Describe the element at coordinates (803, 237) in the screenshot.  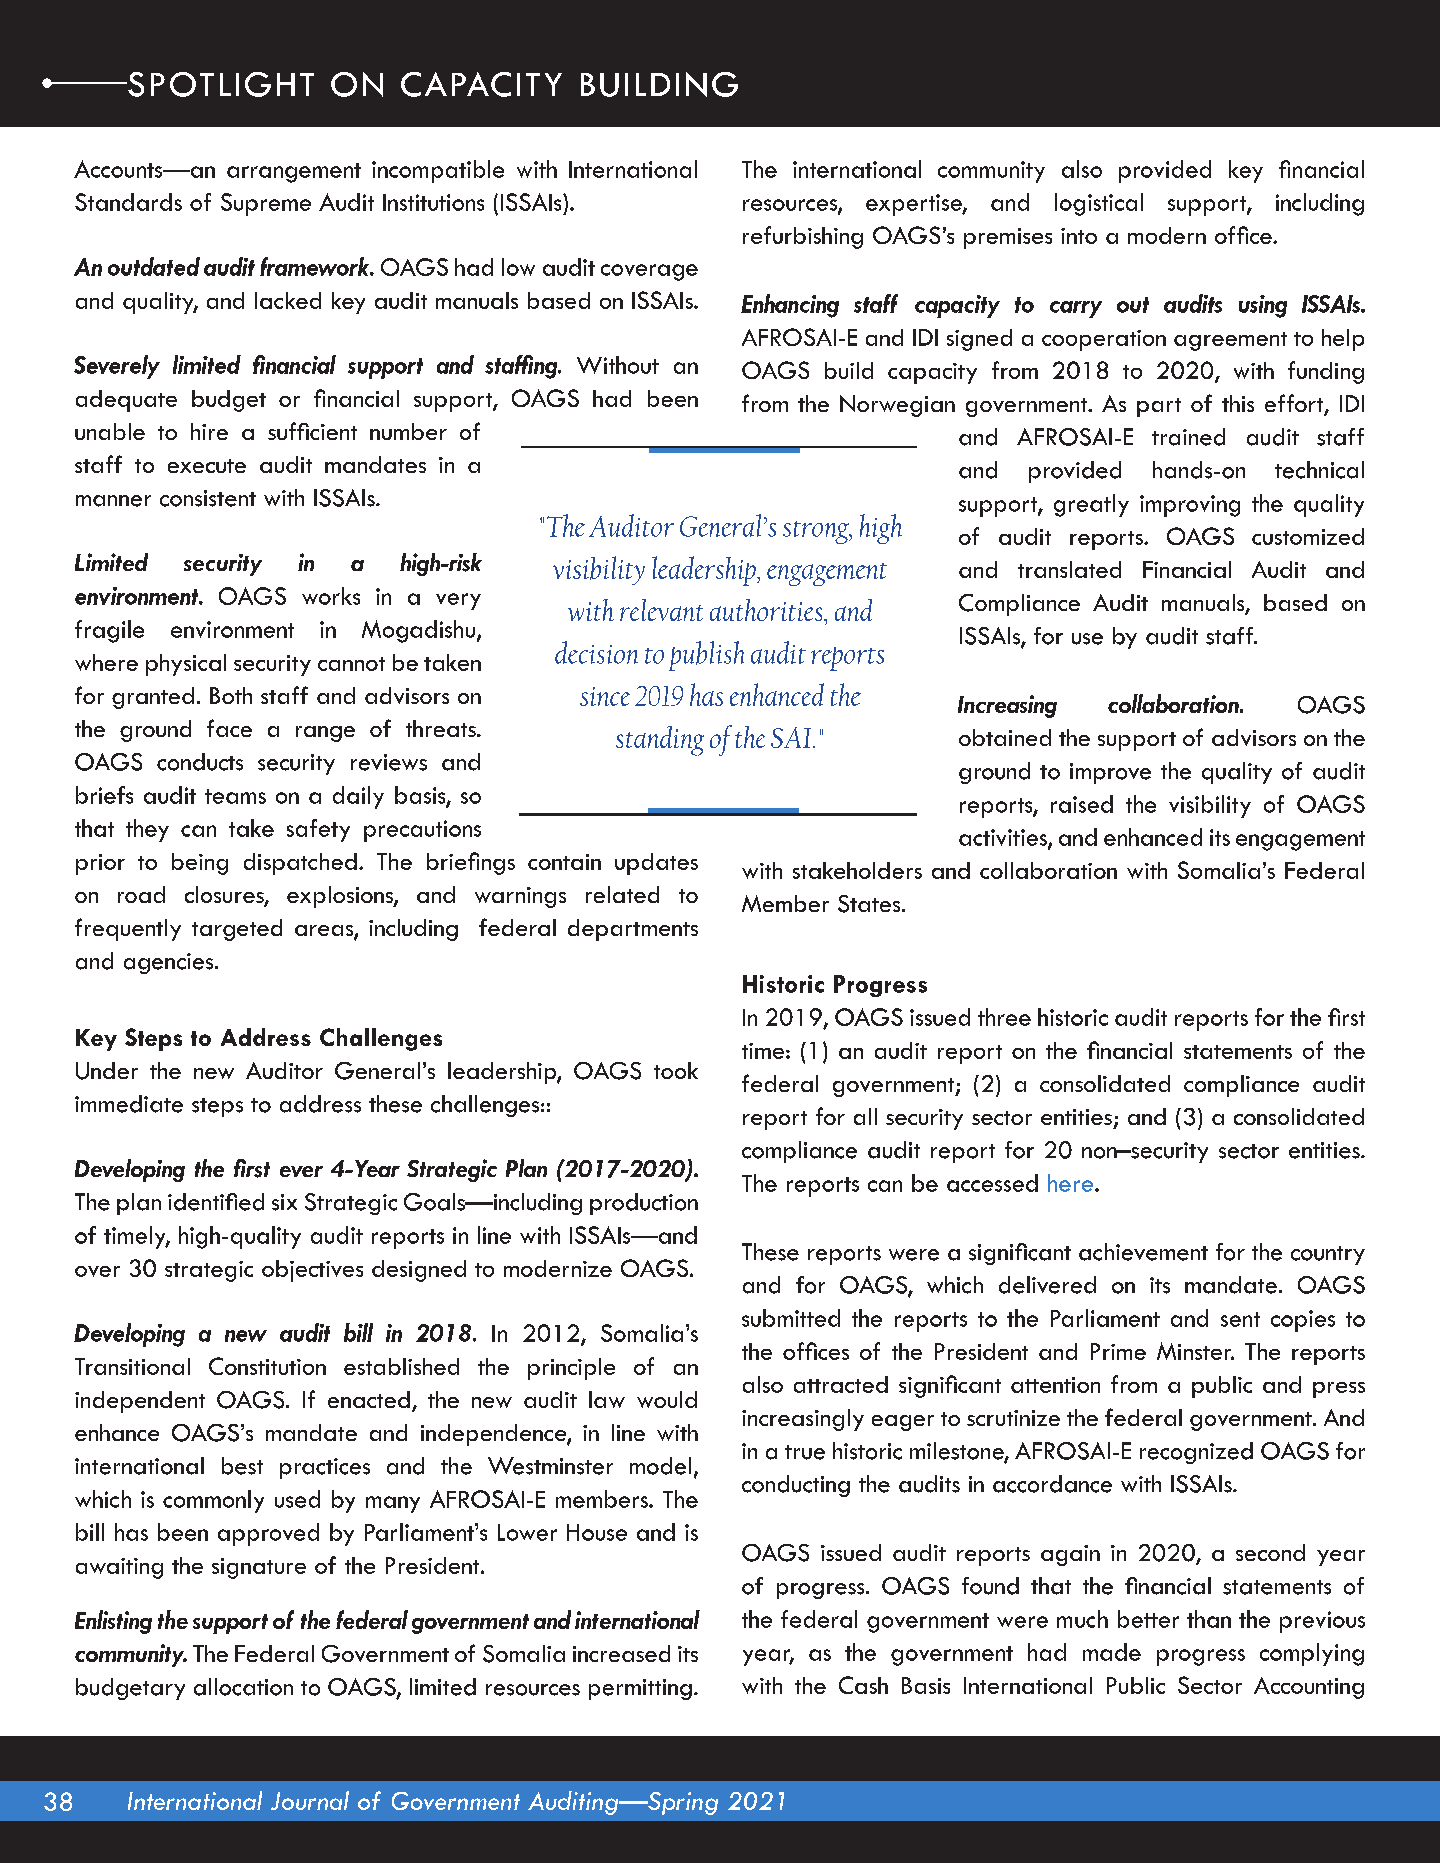
I see `refurbishing` at that location.
